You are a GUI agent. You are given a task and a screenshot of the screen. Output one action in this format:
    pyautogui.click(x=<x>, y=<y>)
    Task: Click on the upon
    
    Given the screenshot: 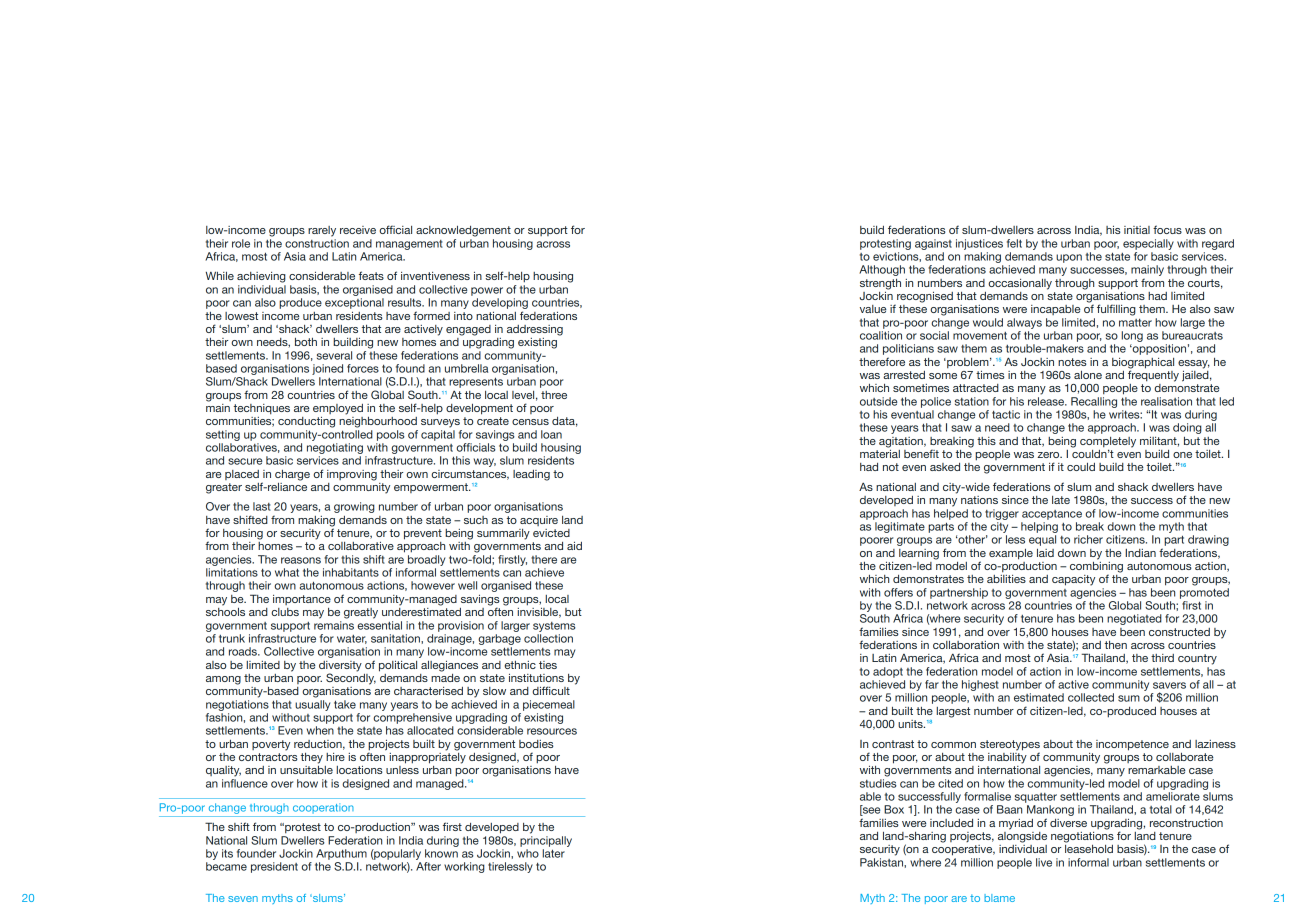 What is the action you would take?
    pyautogui.click(x=1069, y=258)
